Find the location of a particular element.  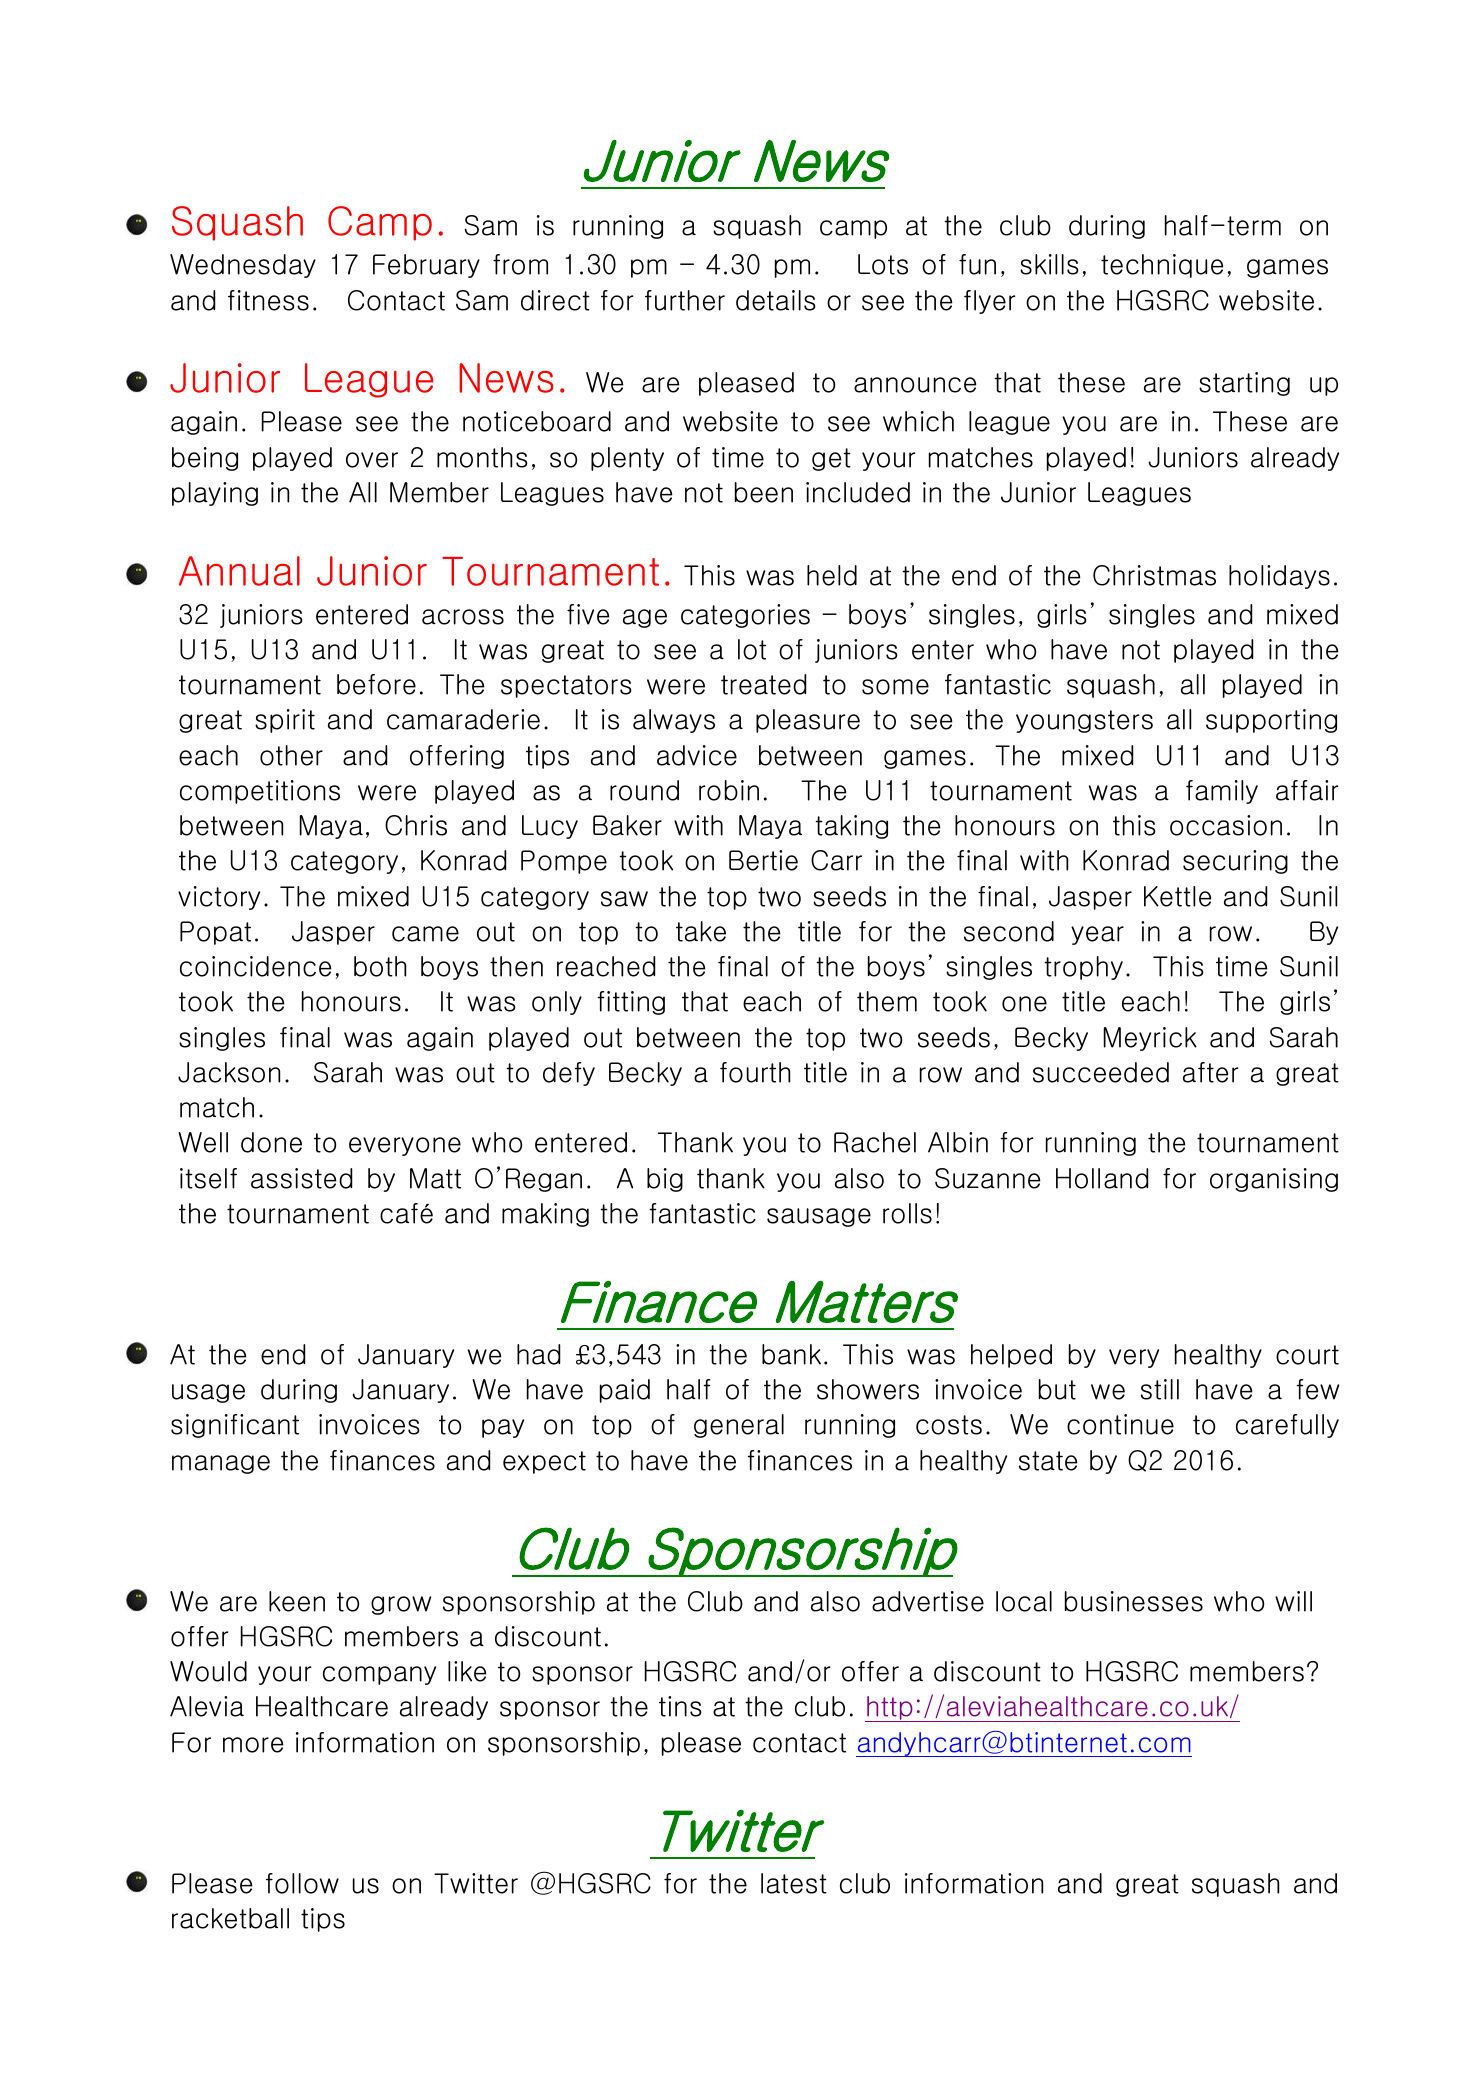

details is located at coordinates (776, 300).
